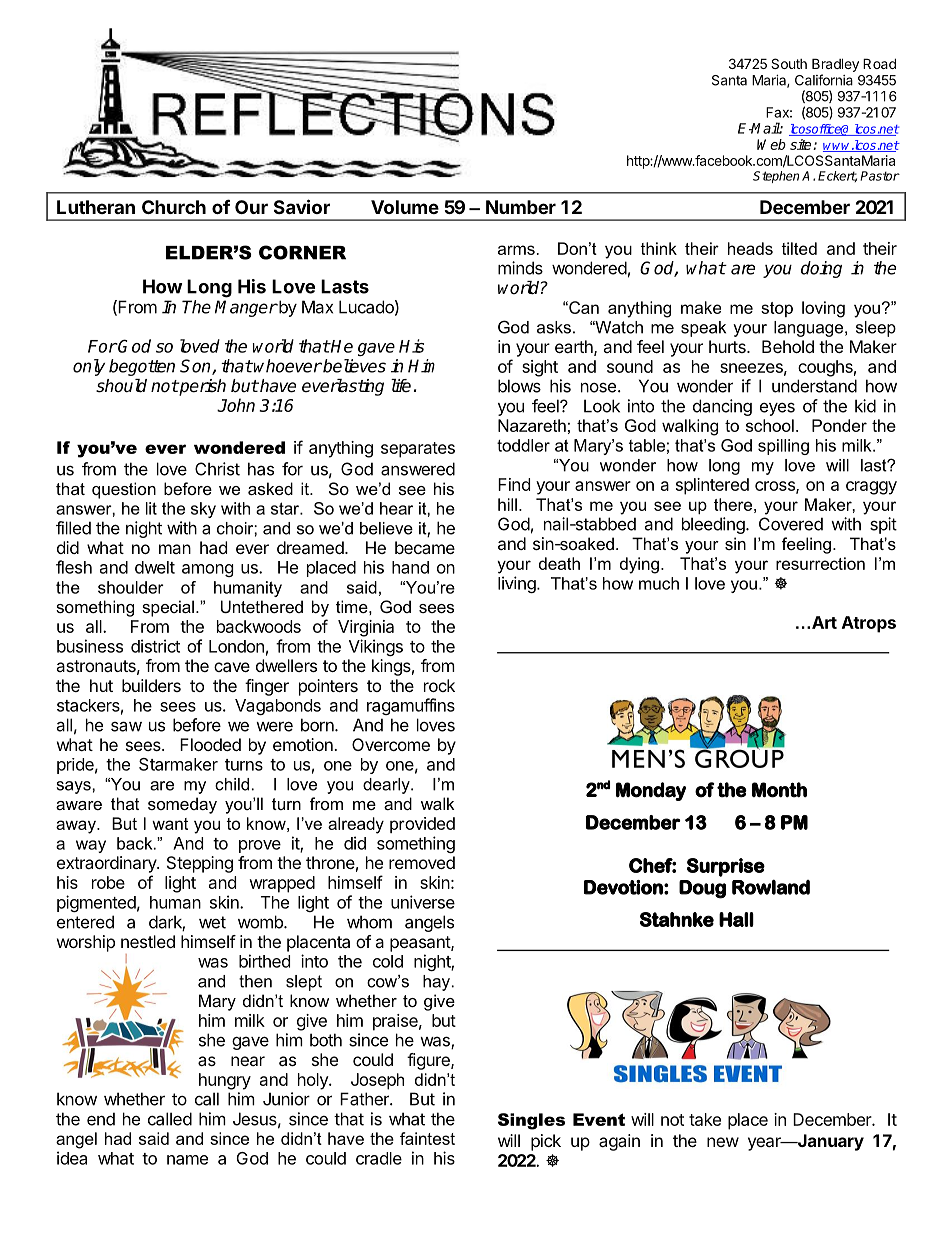 The height and width of the document is (1233, 952). What do you see at coordinates (518, 584) in the document?
I see `living` at bounding box center [518, 584].
